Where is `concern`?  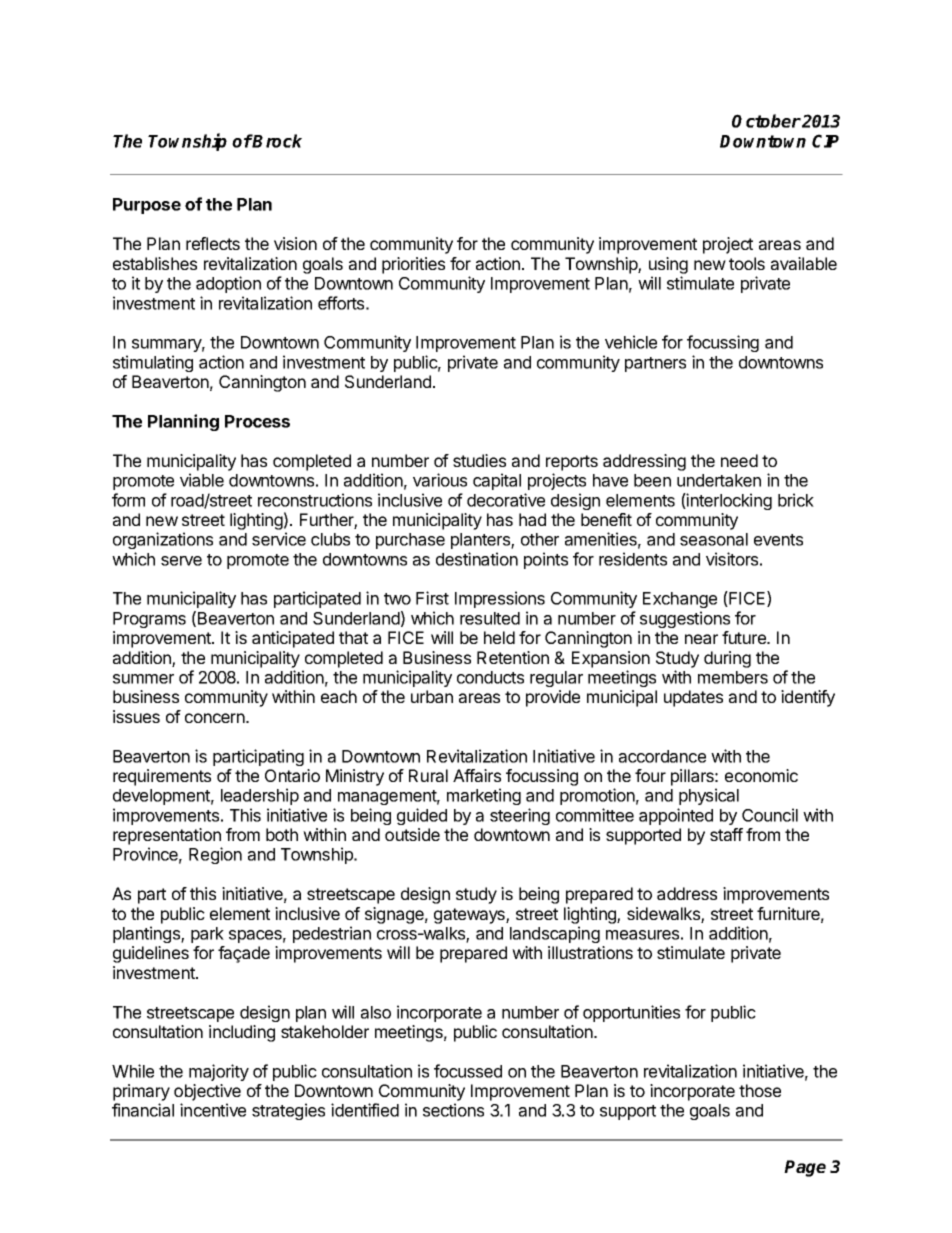 concern is located at coordinates (216, 718).
